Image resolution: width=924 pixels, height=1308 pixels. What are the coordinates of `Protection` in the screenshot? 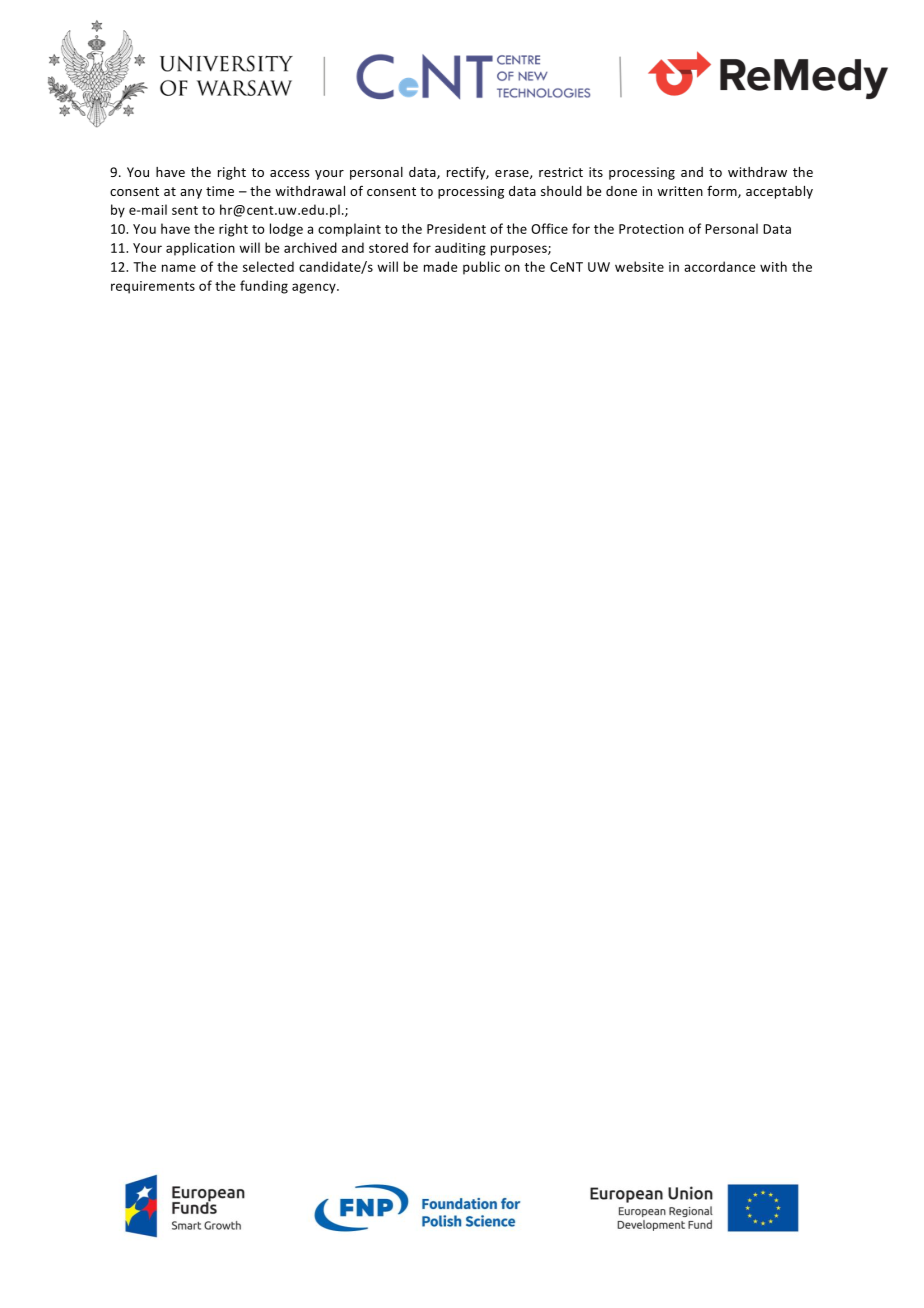 It's located at (651, 229).
